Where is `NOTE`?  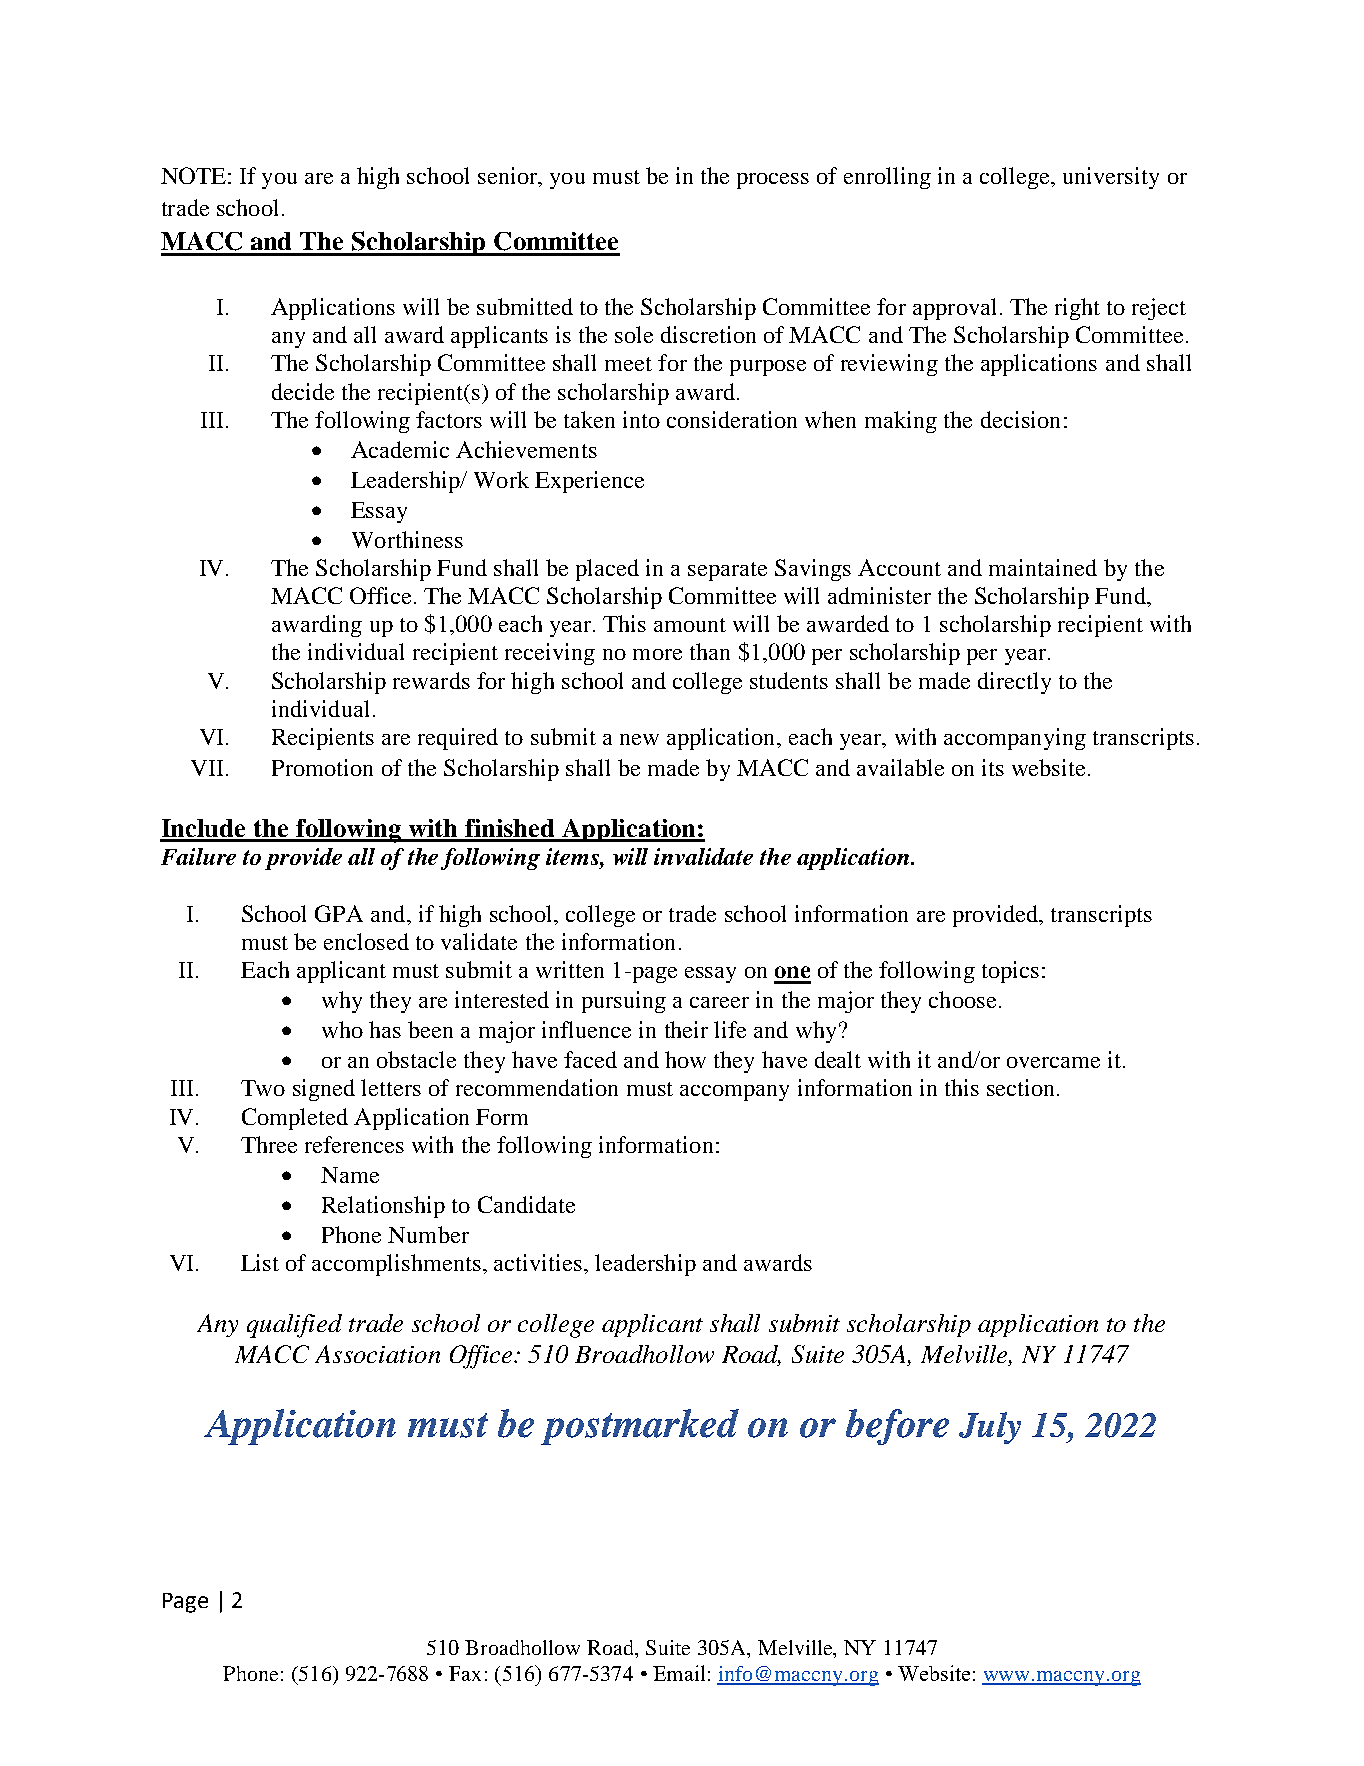
NOTE is located at coordinates (193, 175).
